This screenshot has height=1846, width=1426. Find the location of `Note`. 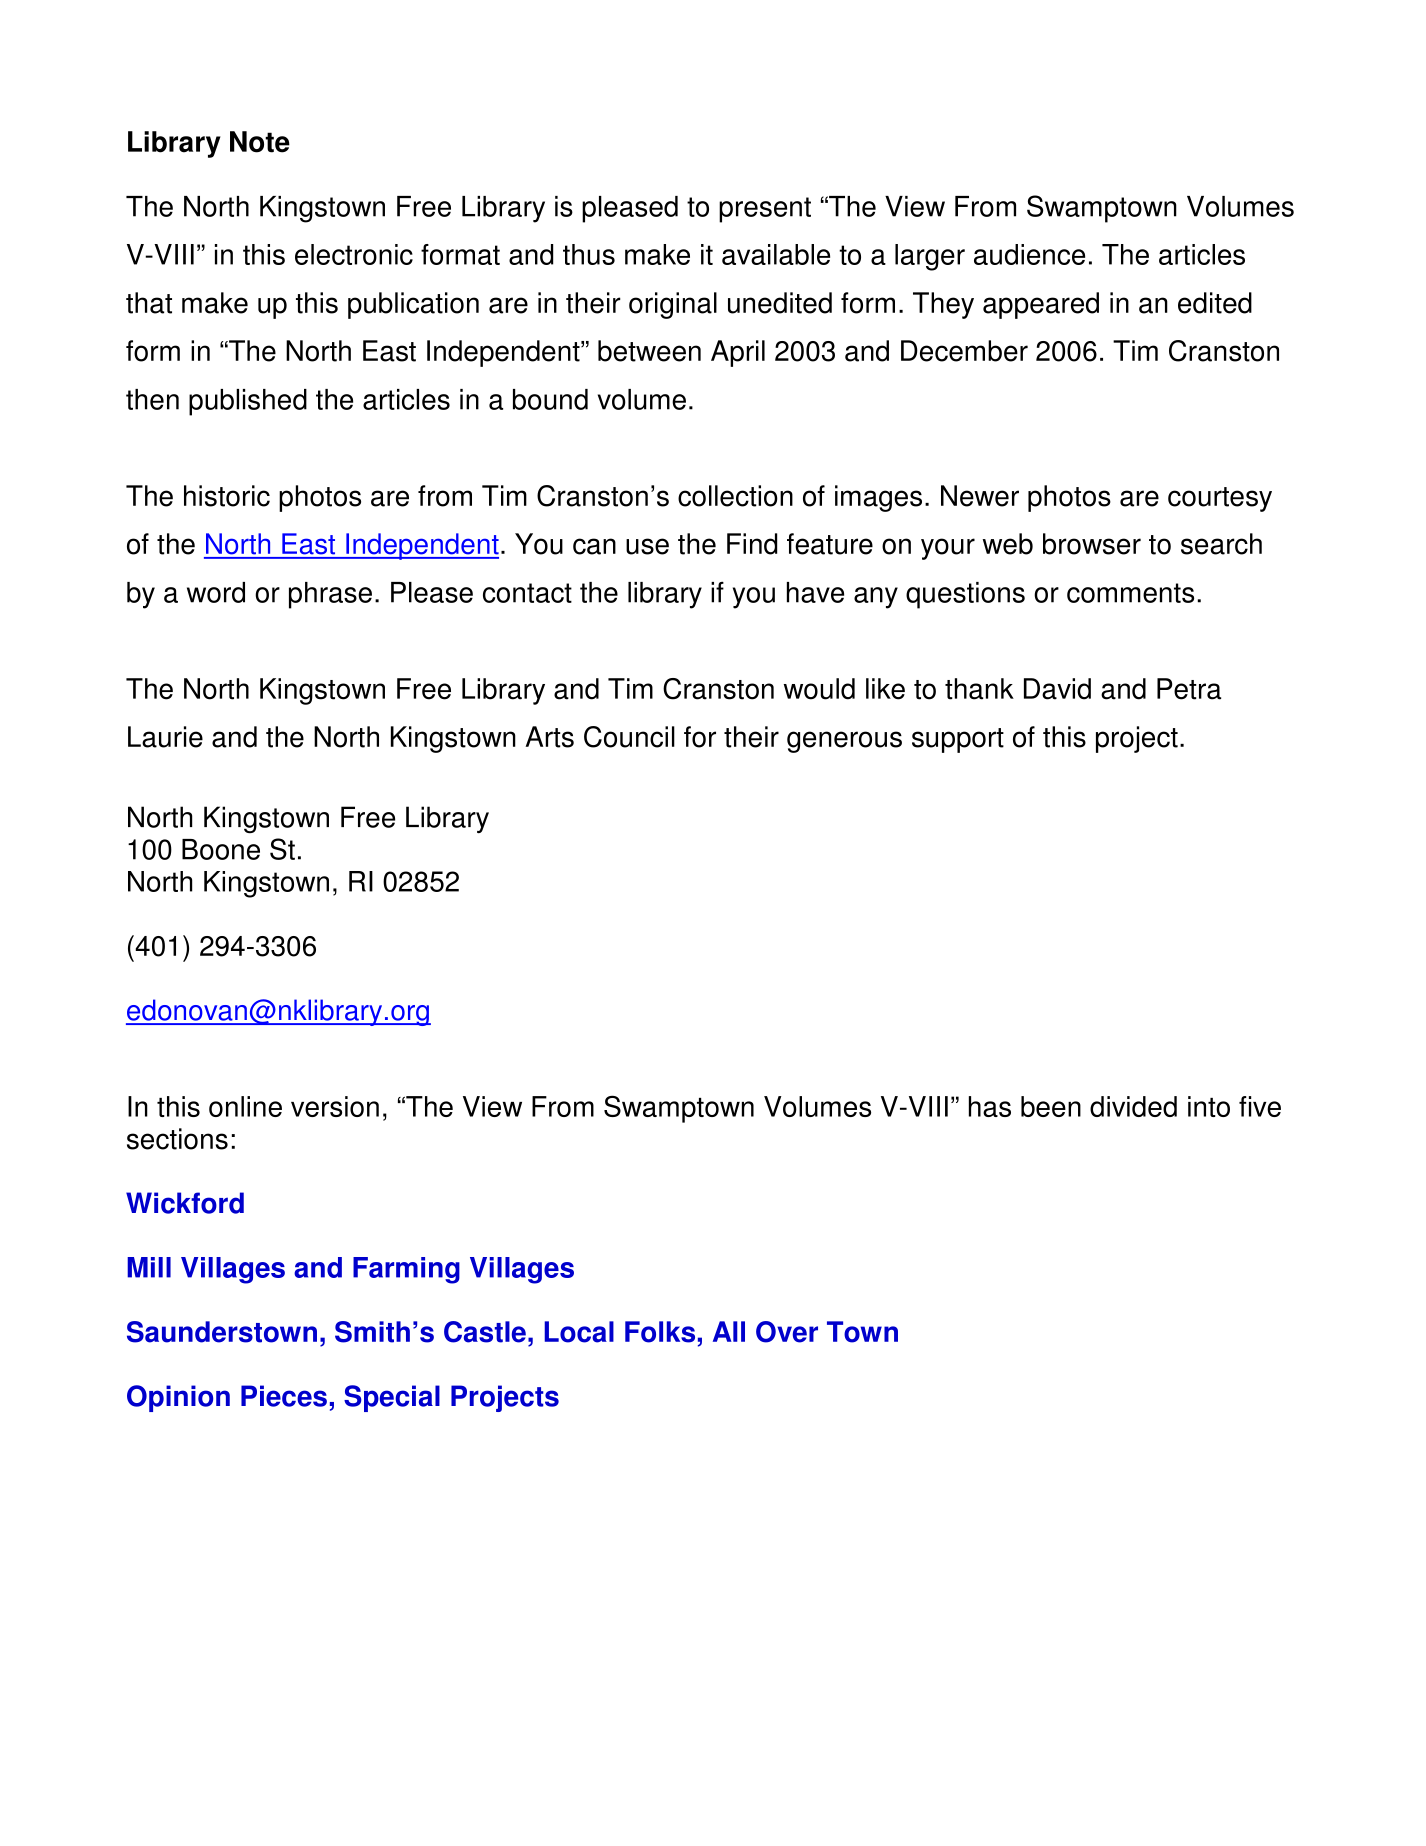

Note is located at coordinates (260, 142).
